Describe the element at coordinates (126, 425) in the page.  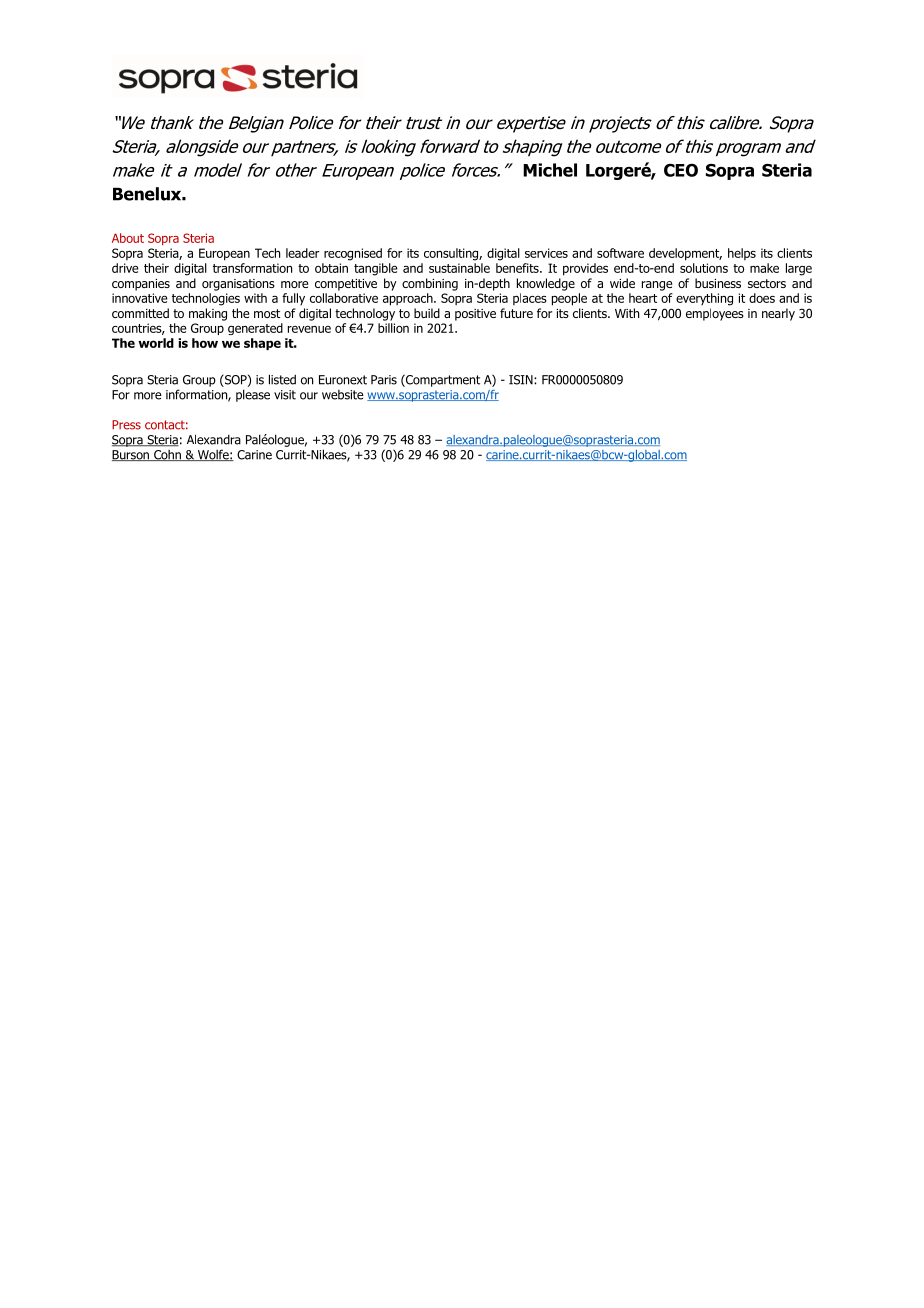
I see `Press` at that location.
